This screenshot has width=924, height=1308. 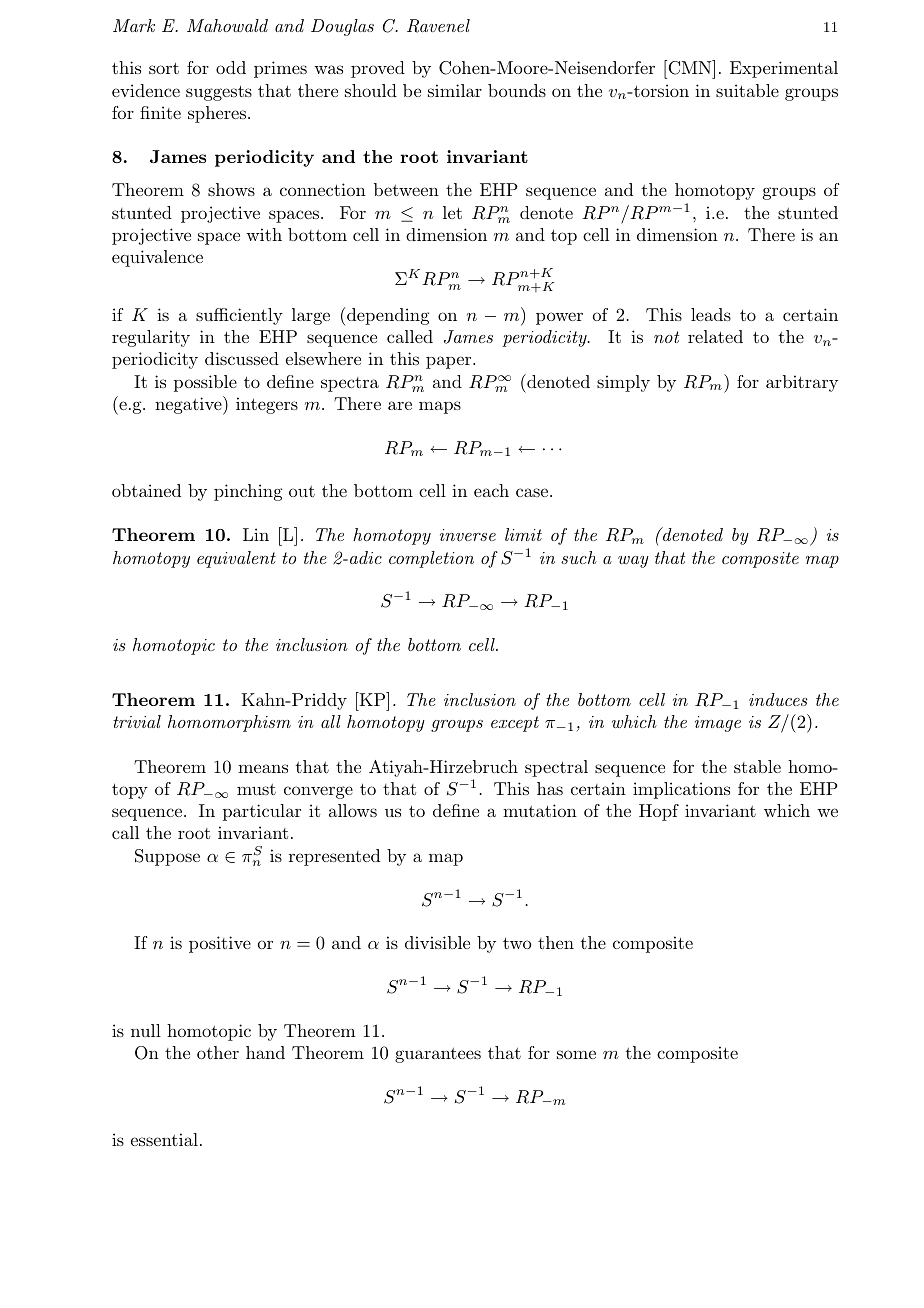 I want to click on except, so click(x=515, y=724).
